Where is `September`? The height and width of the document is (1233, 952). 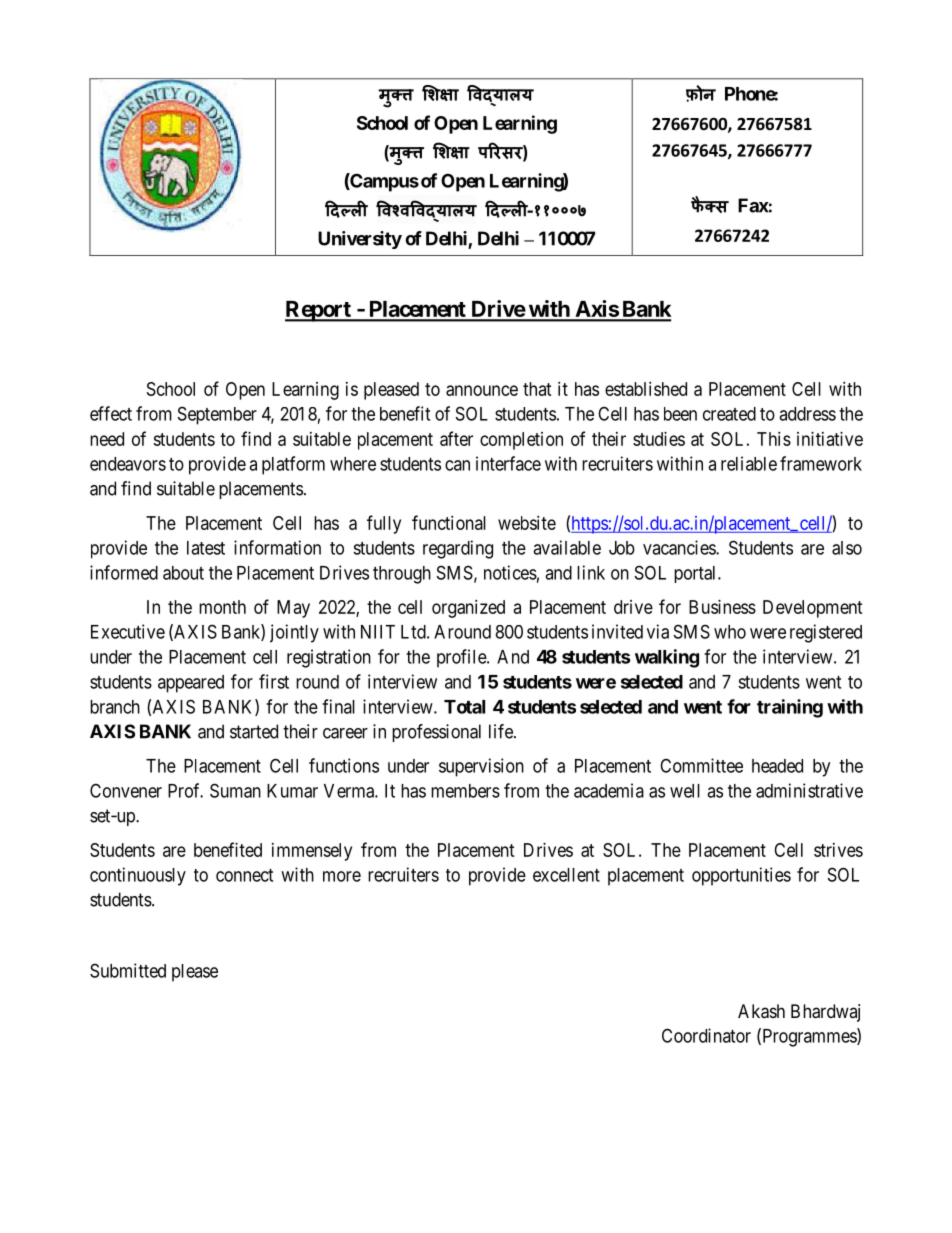 September is located at coordinates (217, 415).
